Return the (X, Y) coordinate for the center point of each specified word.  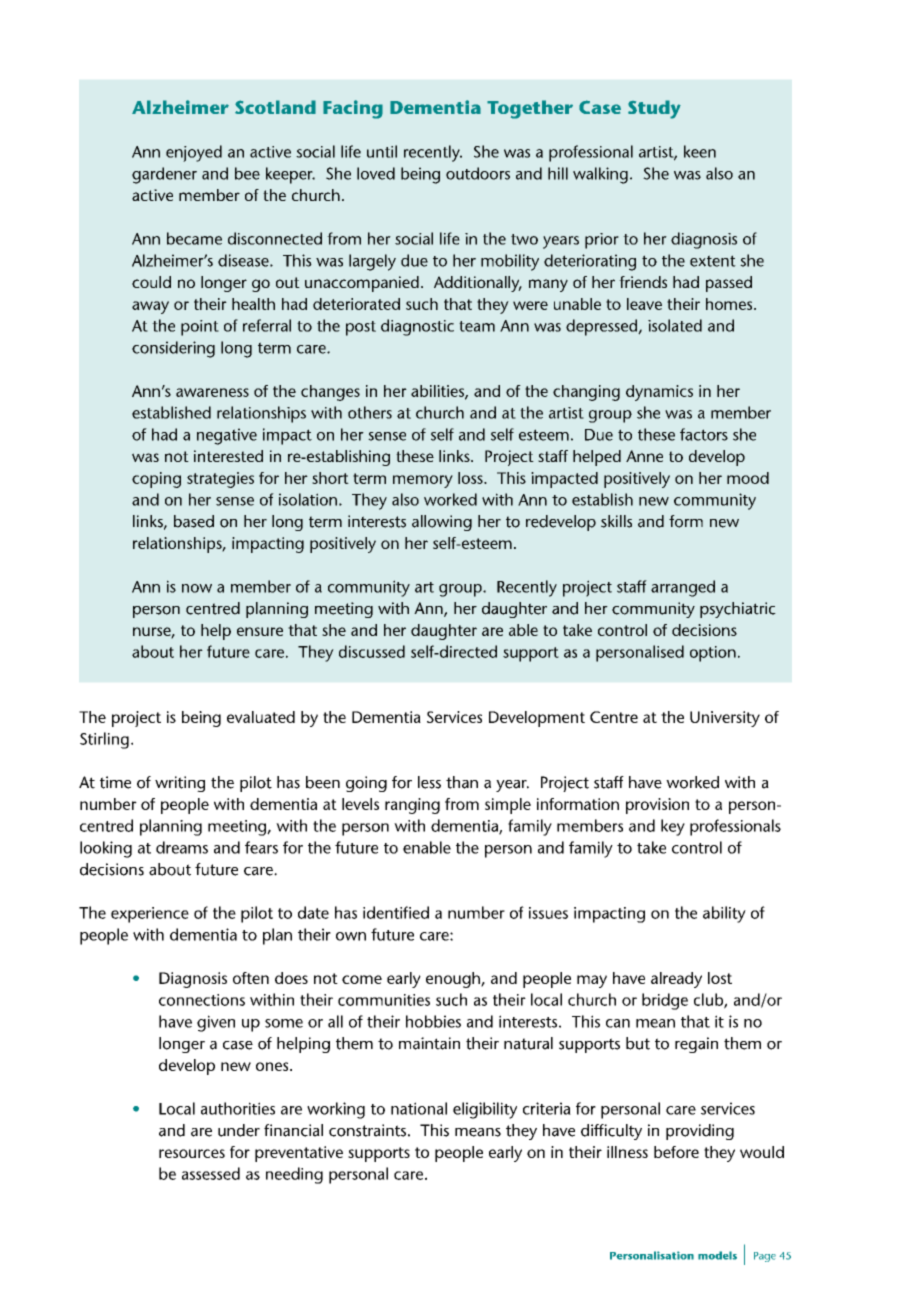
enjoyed (194, 153)
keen (700, 151)
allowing (442, 523)
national (419, 1108)
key (673, 827)
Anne (644, 456)
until (382, 151)
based (194, 521)
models (717, 1255)
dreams (182, 847)
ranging (412, 806)
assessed (211, 1173)
